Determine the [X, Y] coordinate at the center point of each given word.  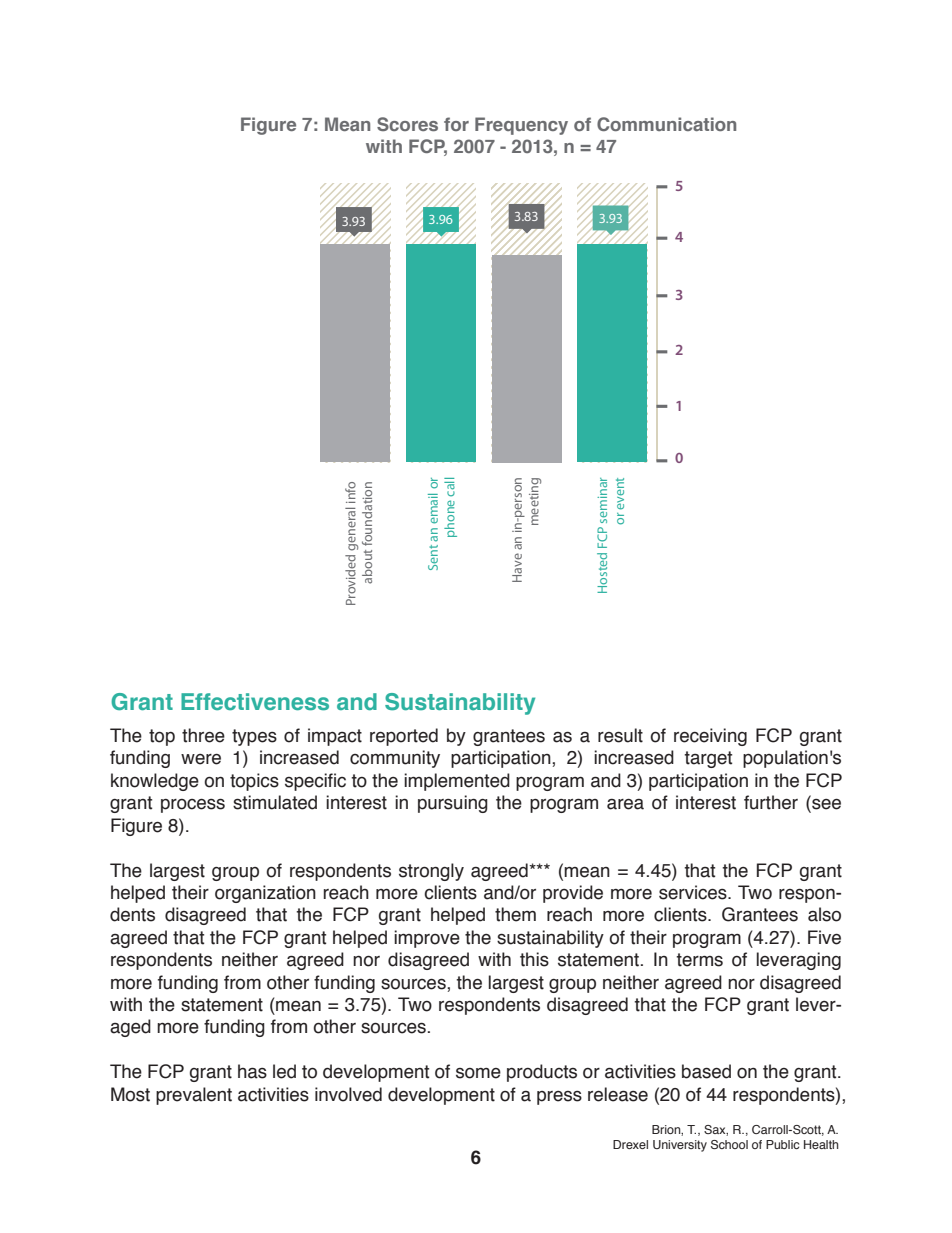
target [708, 759]
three [203, 735]
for [456, 124]
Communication [666, 124]
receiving [710, 737]
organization [265, 894]
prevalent [194, 1096]
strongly [431, 872]
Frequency [521, 126]
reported [404, 737]
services [694, 892]
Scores [407, 124]
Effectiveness [255, 702]
